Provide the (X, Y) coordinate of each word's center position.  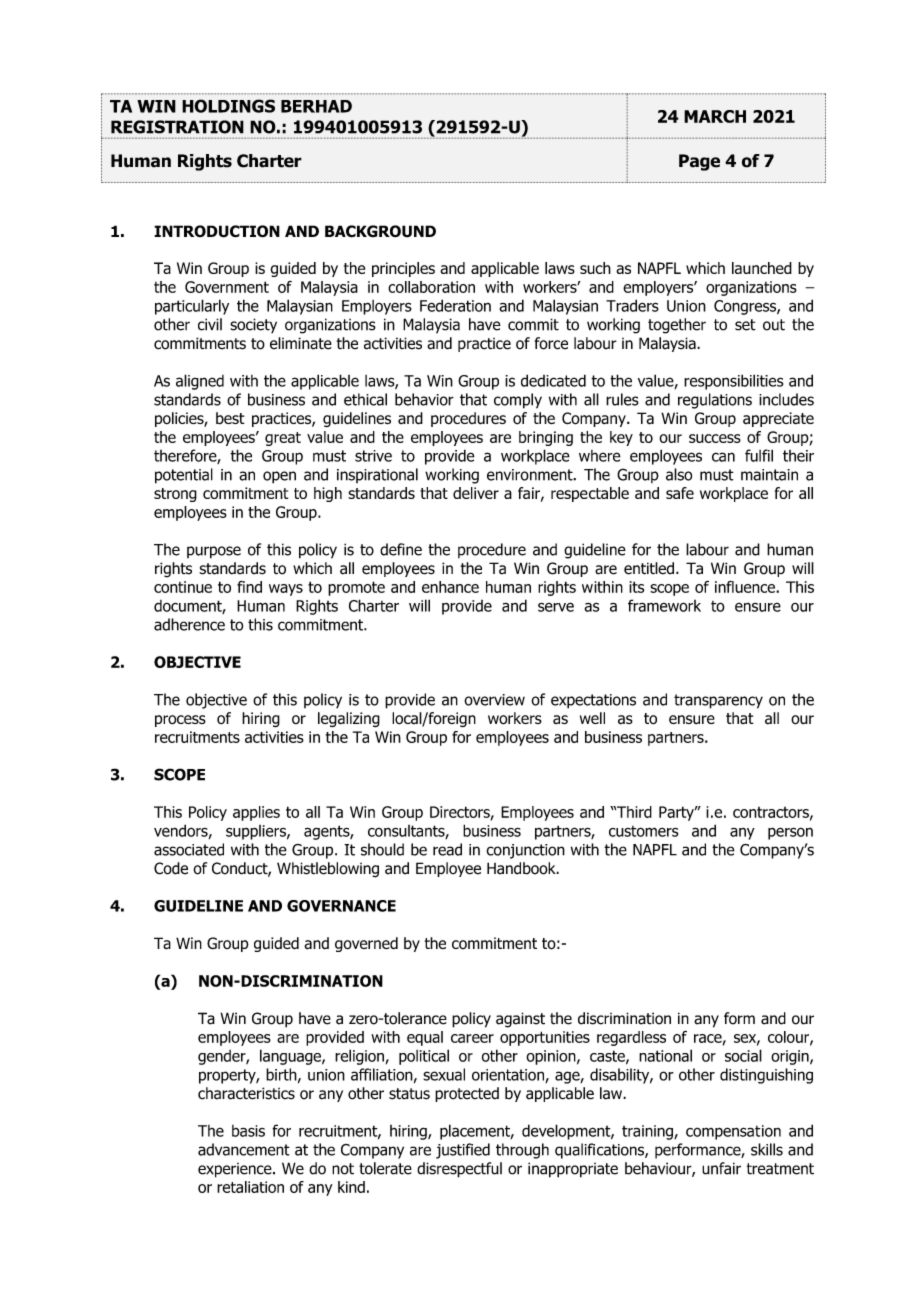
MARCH (715, 116)
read (447, 849)
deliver (476, 493)
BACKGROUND (380, 231)
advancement (244, 1149)
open (279, 477)
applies (256, 813)
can (723, 457)
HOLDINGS (228, 106)
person (790, 833)
